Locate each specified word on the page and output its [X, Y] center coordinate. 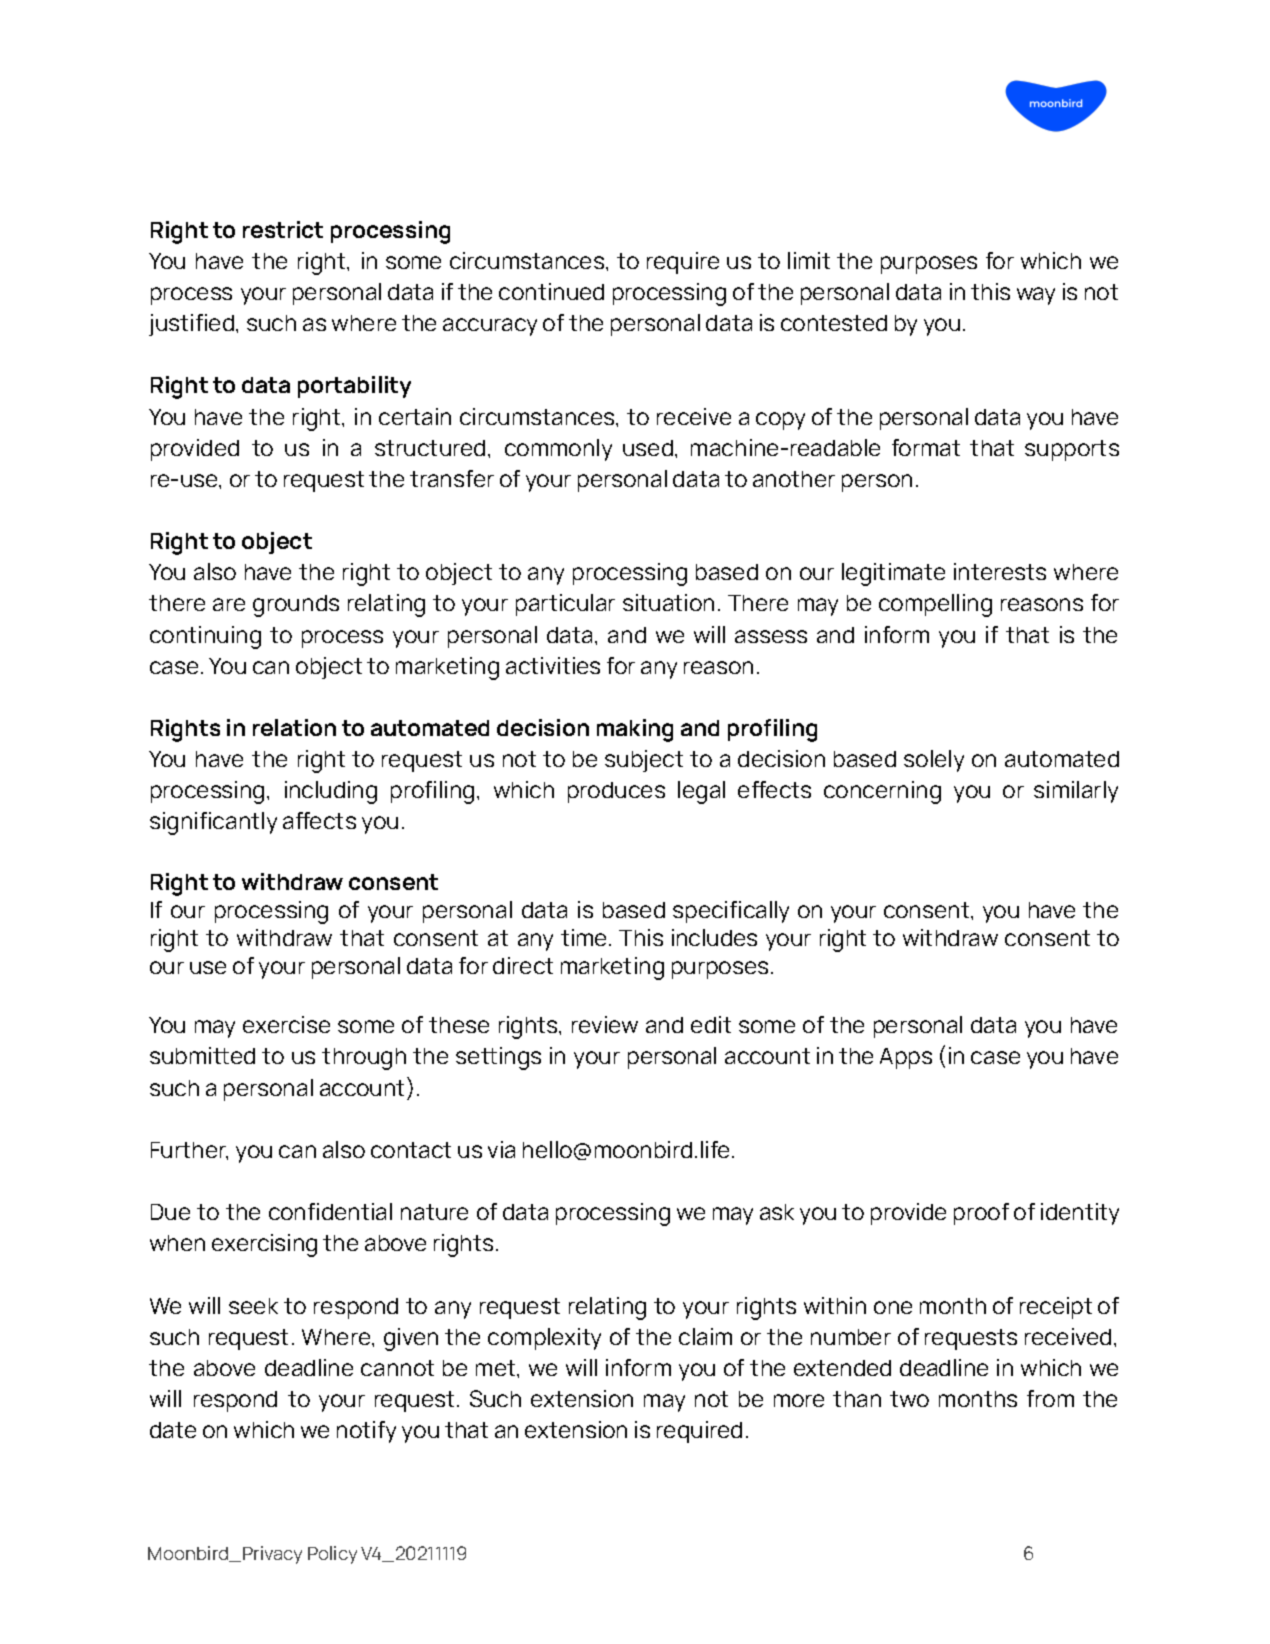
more [799, 1400]
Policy [332, 1555]
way [1036, 296]
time [585, 937]
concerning [882, 792]
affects [319, 820]
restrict [283, 229]
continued [551, 291]
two [909, 1399]
